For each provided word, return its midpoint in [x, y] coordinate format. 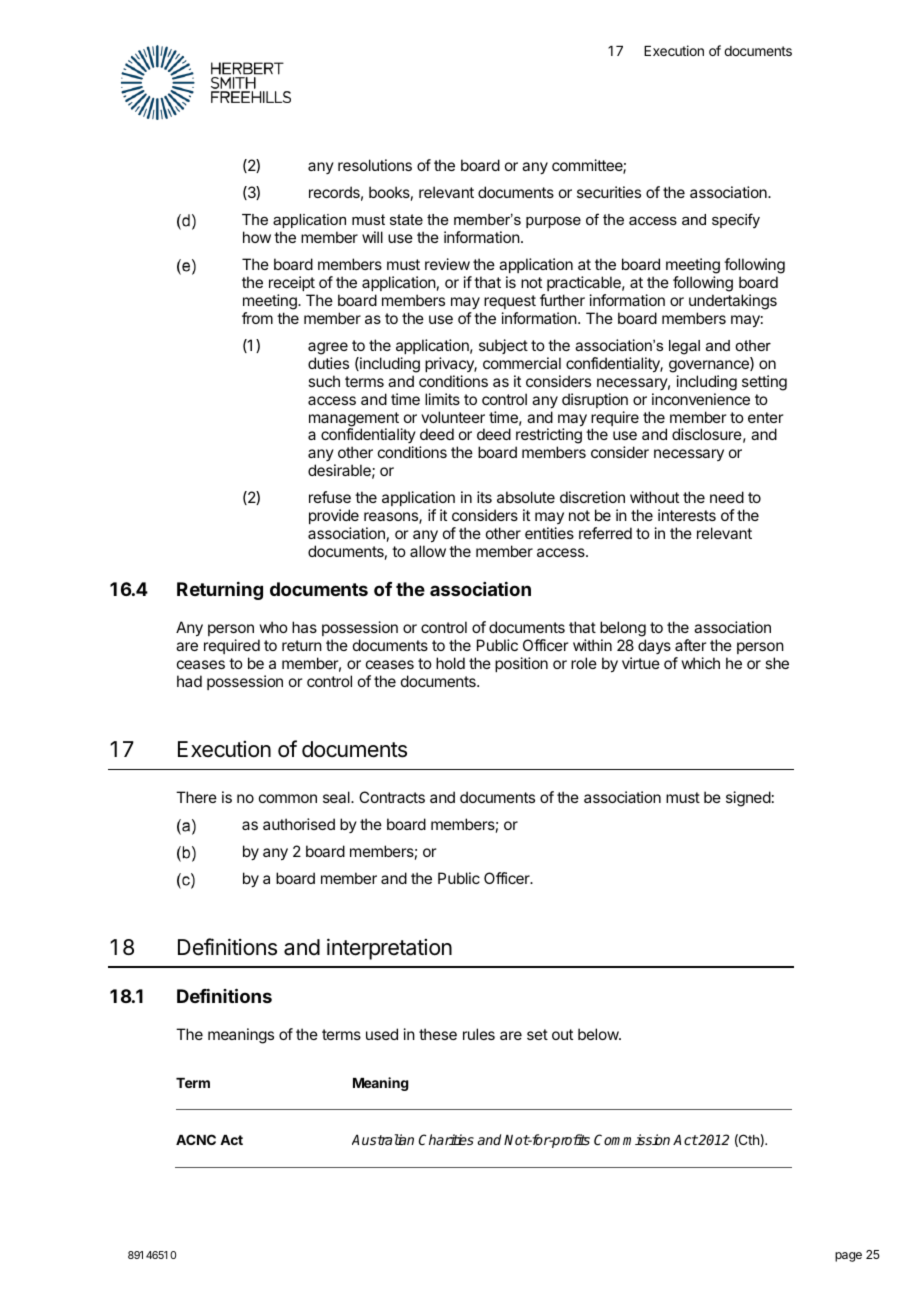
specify [736, 221]
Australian [383, 1139]
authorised [299, 824]
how [257, 237]
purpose [553, 222]
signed [748, 799]
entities [549, 533]
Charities [446, 1139]
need [727, 497]
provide [334, 516]
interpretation [389, 949]
